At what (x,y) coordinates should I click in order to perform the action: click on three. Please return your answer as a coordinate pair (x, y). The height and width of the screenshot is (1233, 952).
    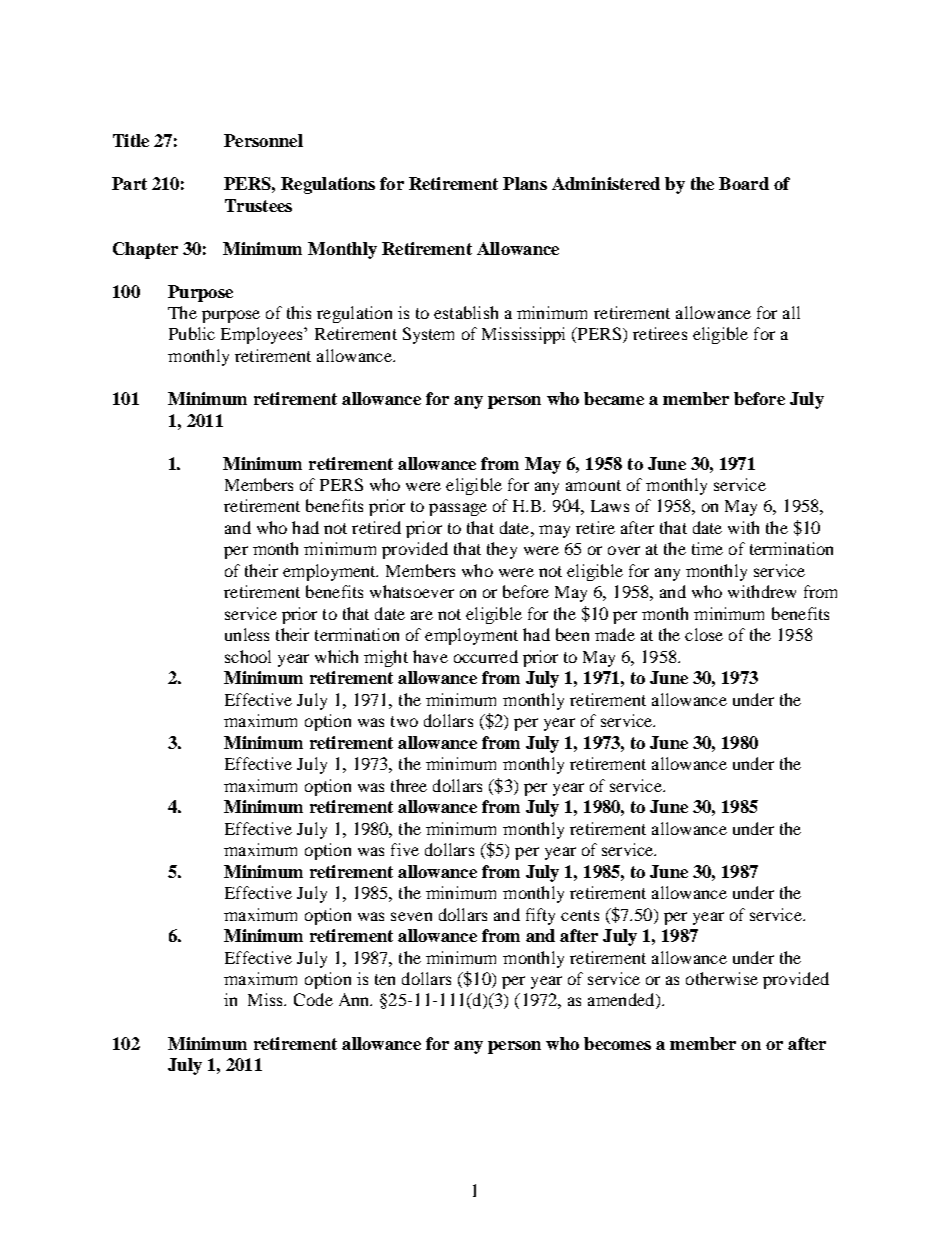
    Looking at the image, I should click on (409, 785).
